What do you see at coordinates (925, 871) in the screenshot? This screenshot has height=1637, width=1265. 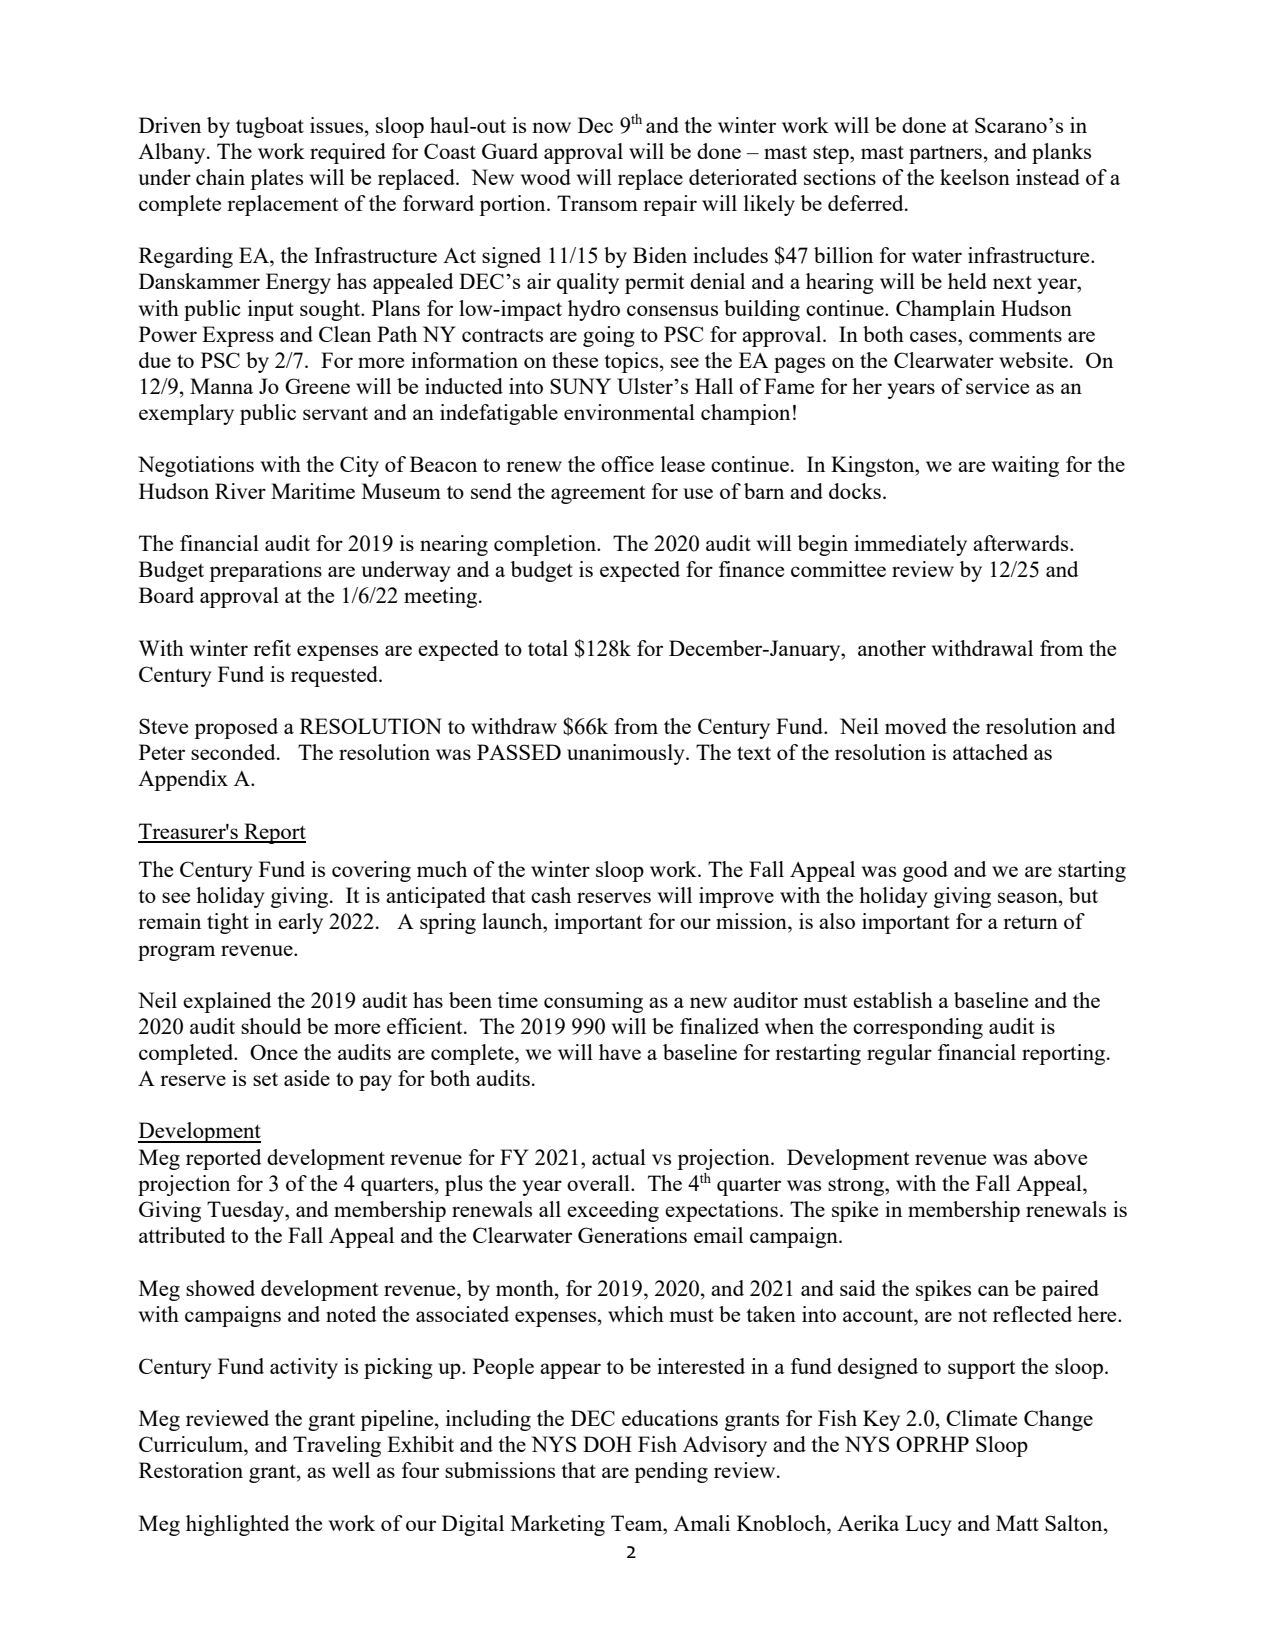 I see `good` at bounding box center [925, 871].
